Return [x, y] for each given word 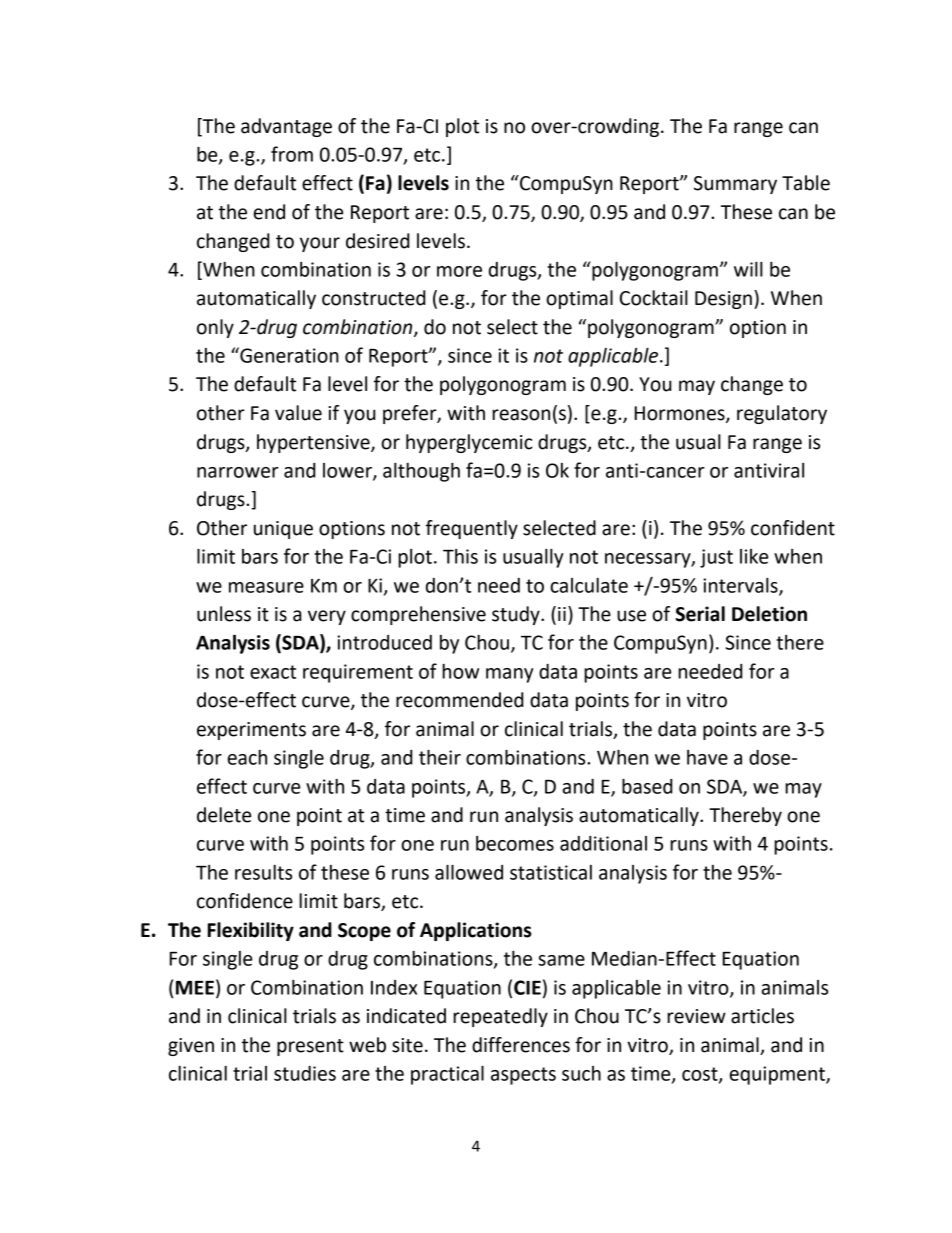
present [310, 1047]
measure [266, 587]
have [707, 757]
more [459, 271]
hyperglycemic [469, 443]
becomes [515, 843]
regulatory [782, 414]
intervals [741, 586]
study [517, 615]
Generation [288, 355]
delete [224, 815]
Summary [735, 185]
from [292, 154]
